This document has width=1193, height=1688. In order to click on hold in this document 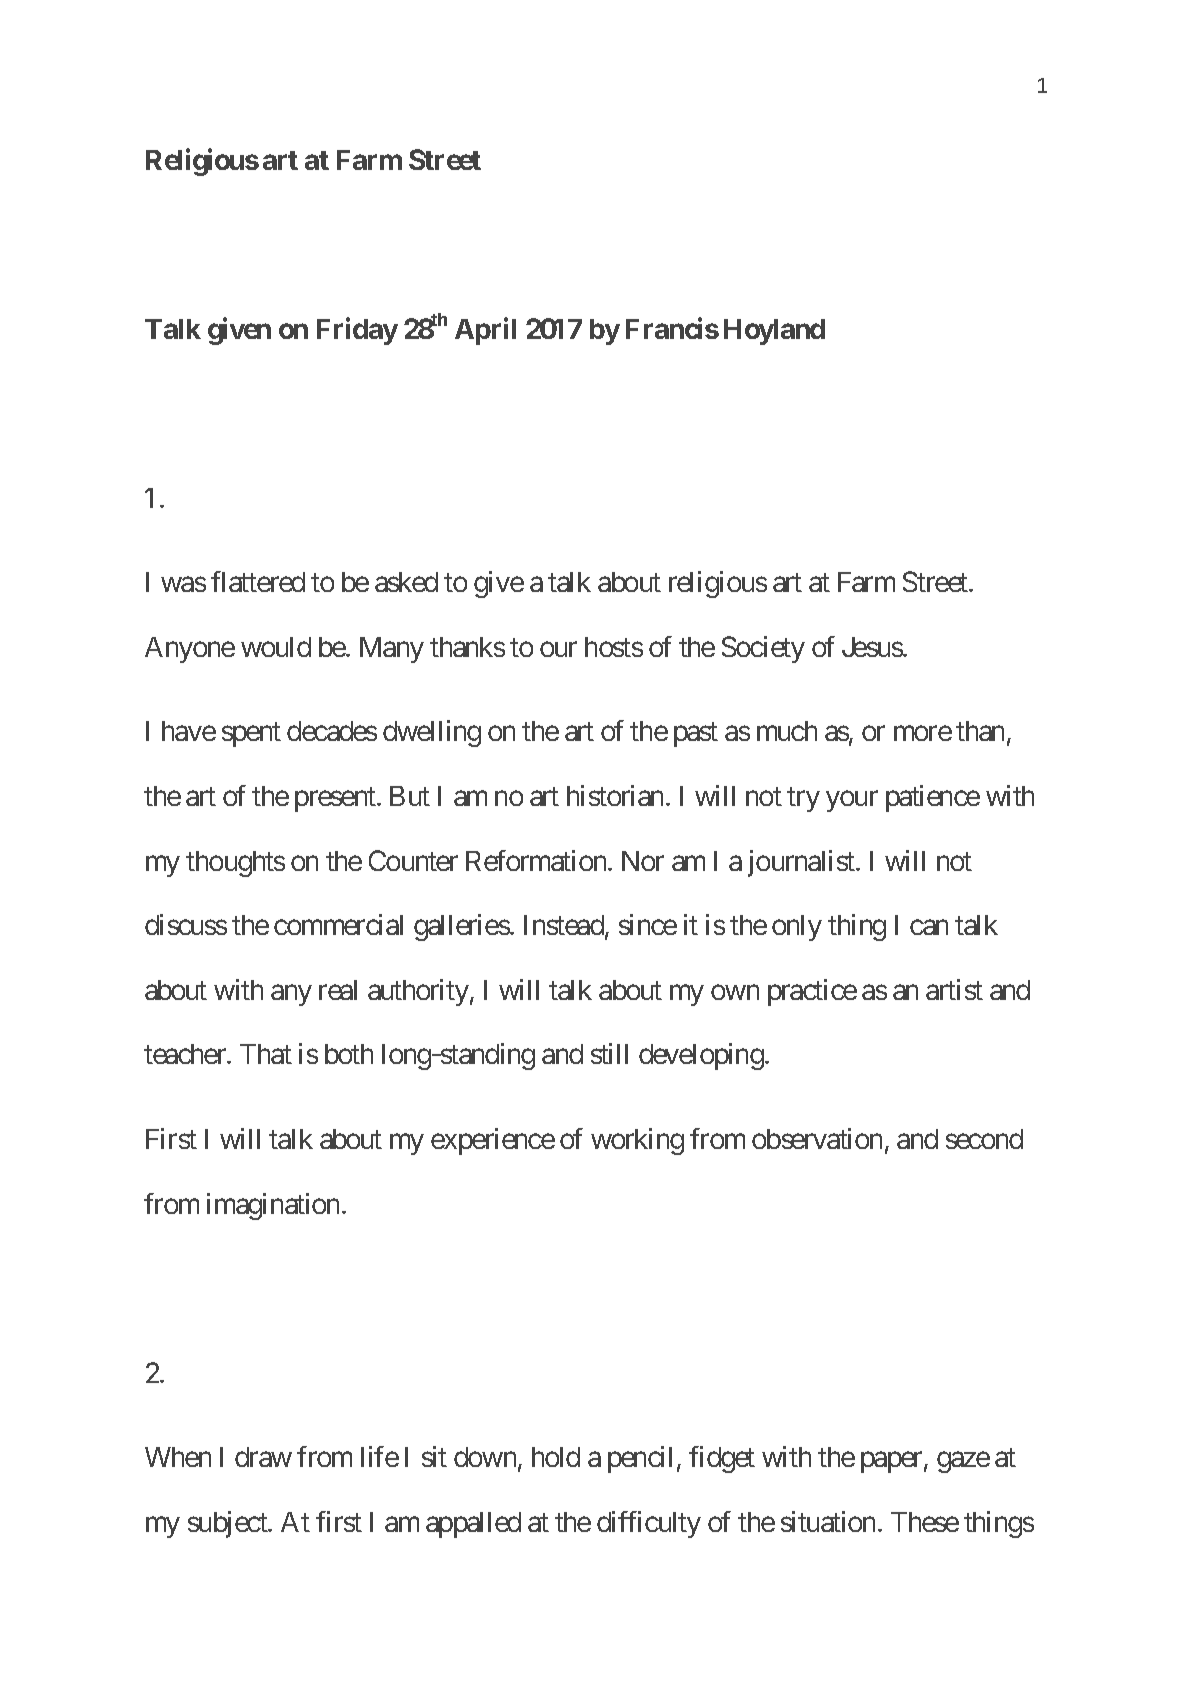, I will do `click(556, 1457)`.
